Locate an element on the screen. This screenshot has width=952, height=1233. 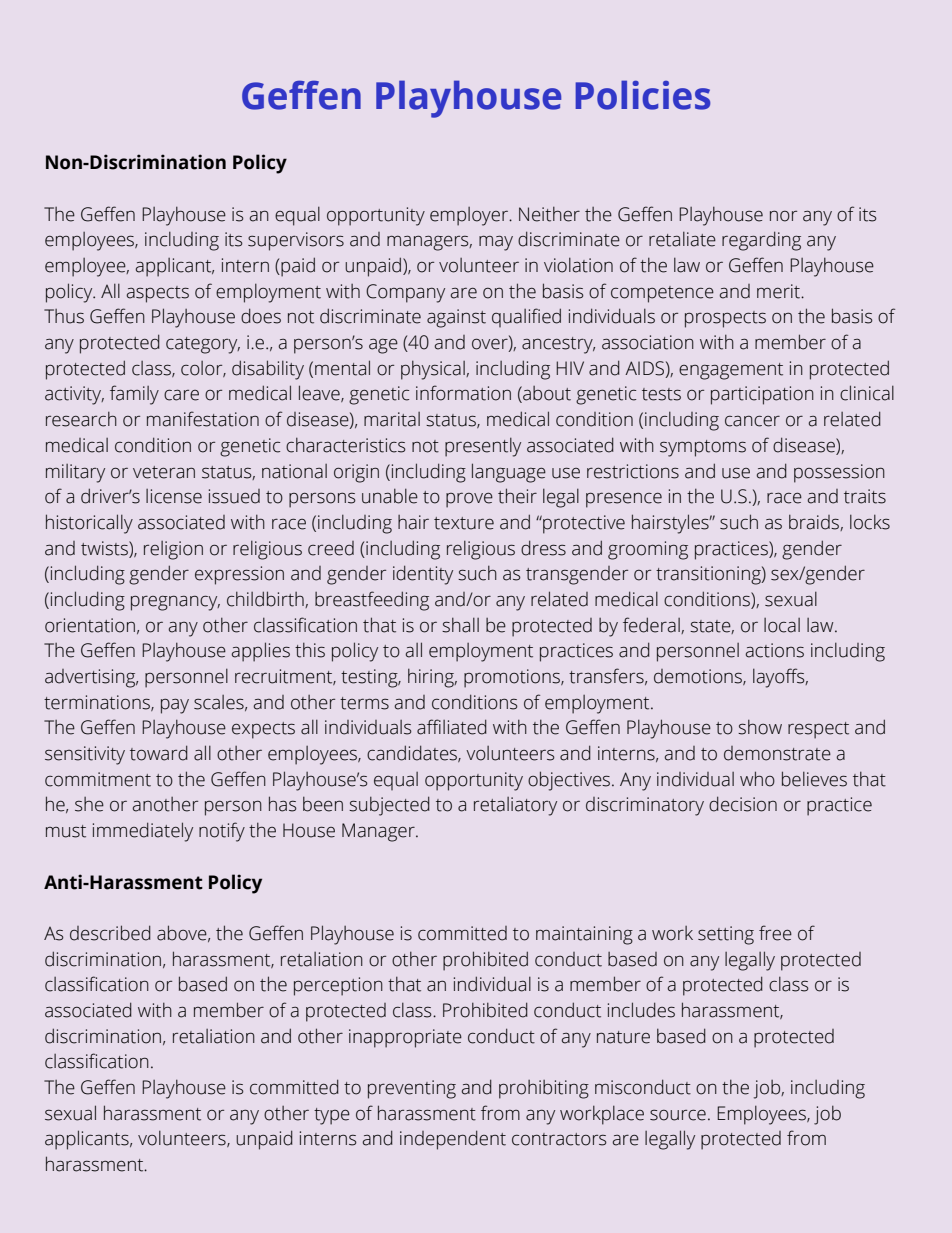
information is located at coordinates (463, 393).
